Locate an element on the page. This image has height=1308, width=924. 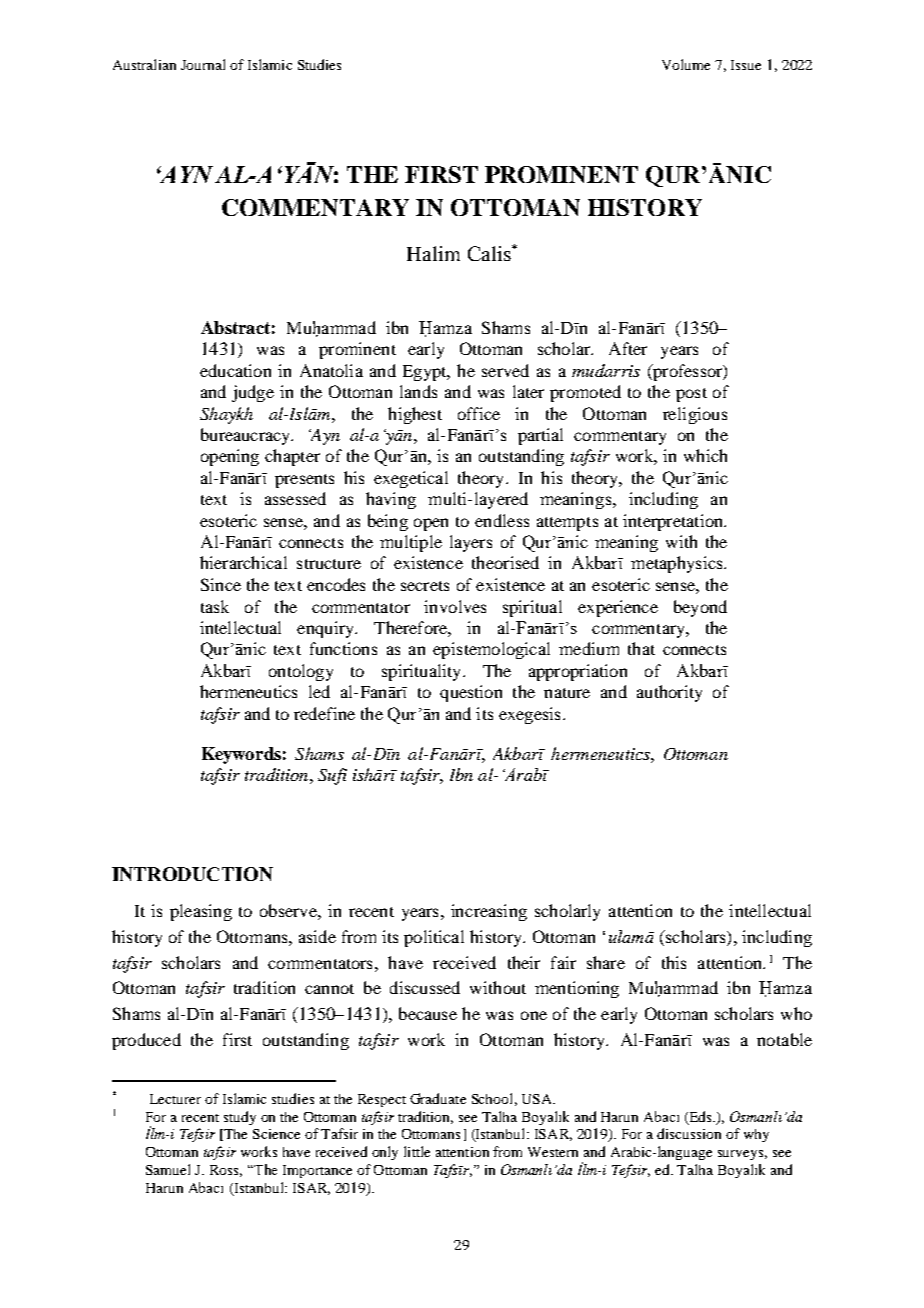
which is located at coordinates (705, 455).
